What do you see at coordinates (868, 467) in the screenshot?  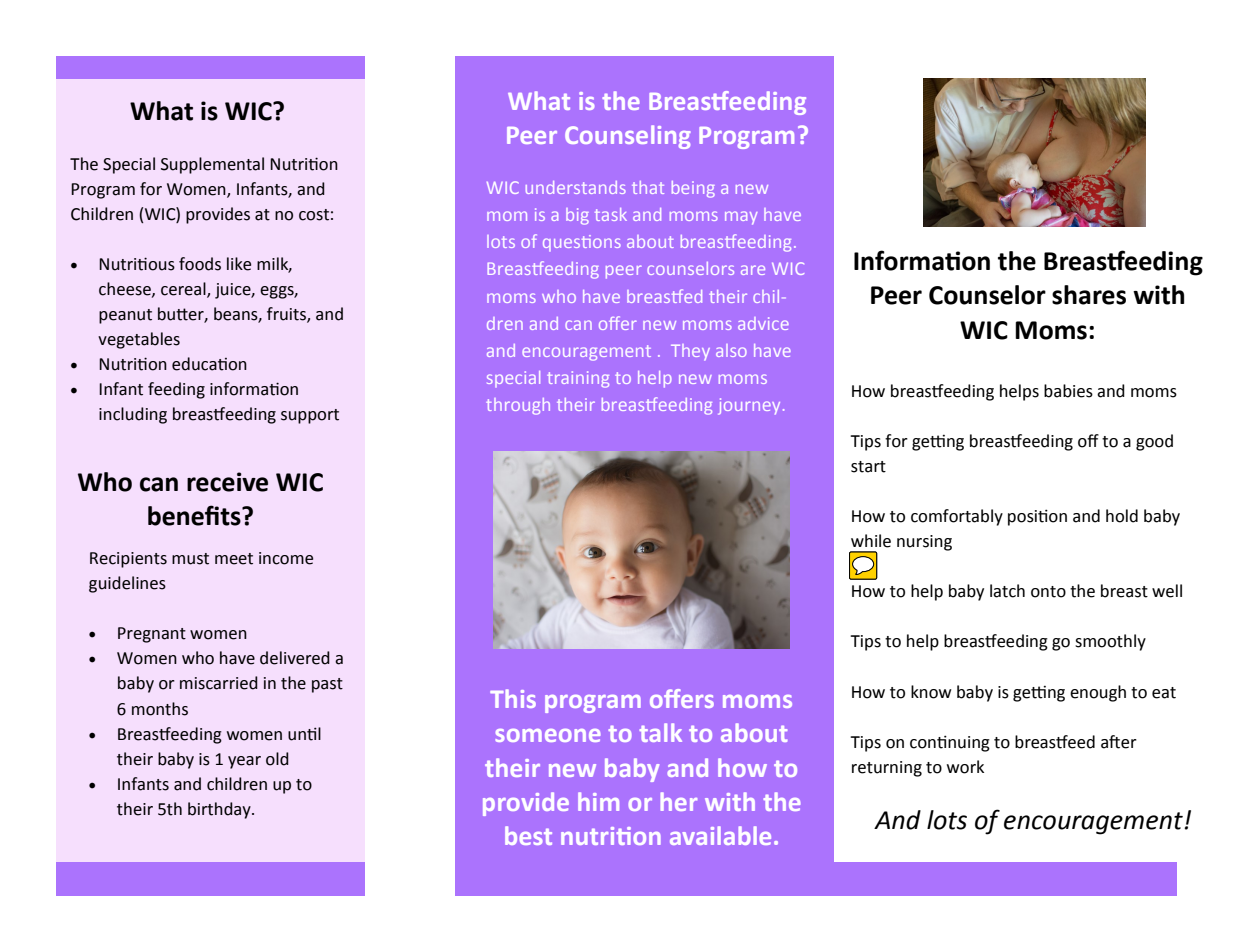 I see `start` at bounding box center [868, 467].
